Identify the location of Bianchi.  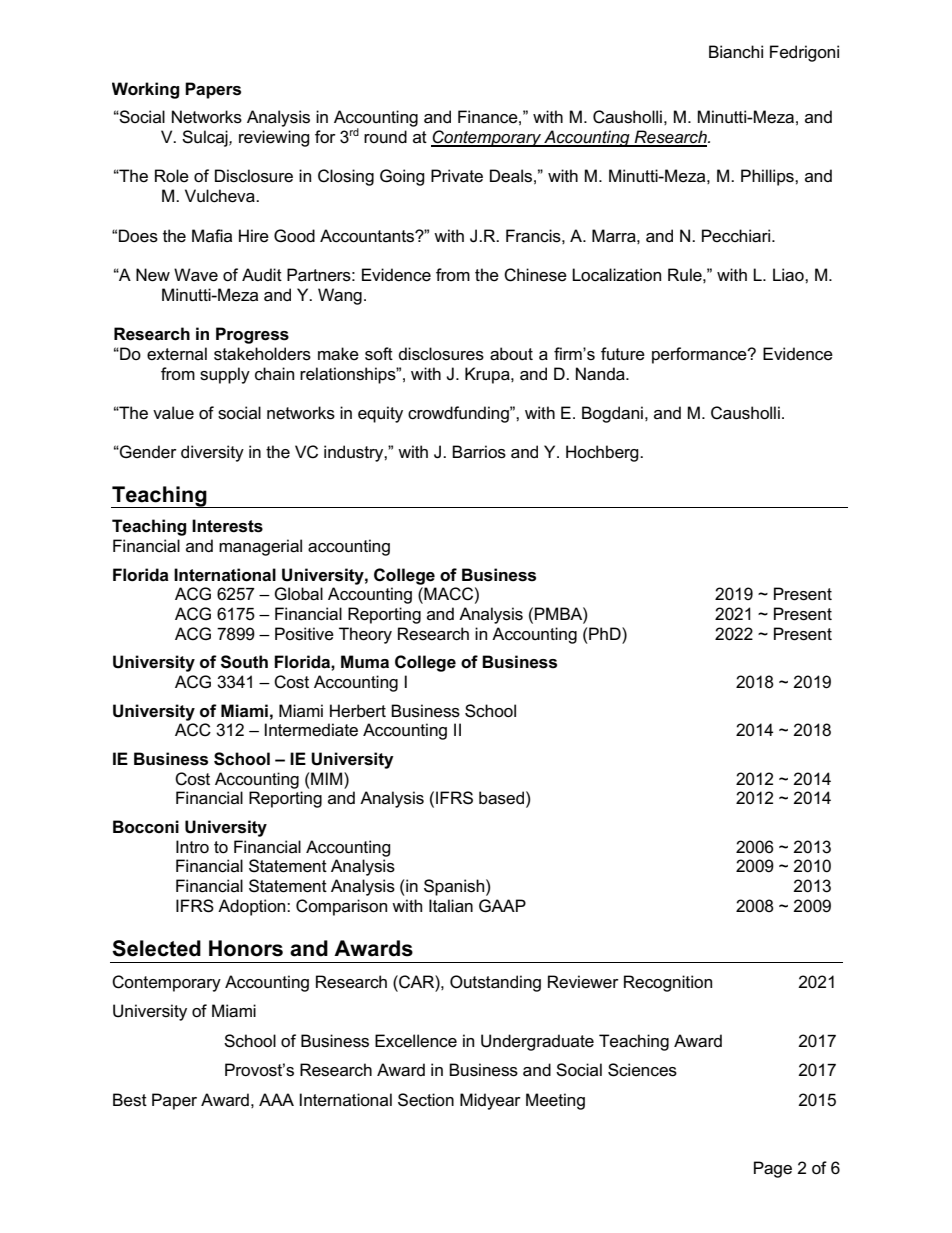
(736, 52).
